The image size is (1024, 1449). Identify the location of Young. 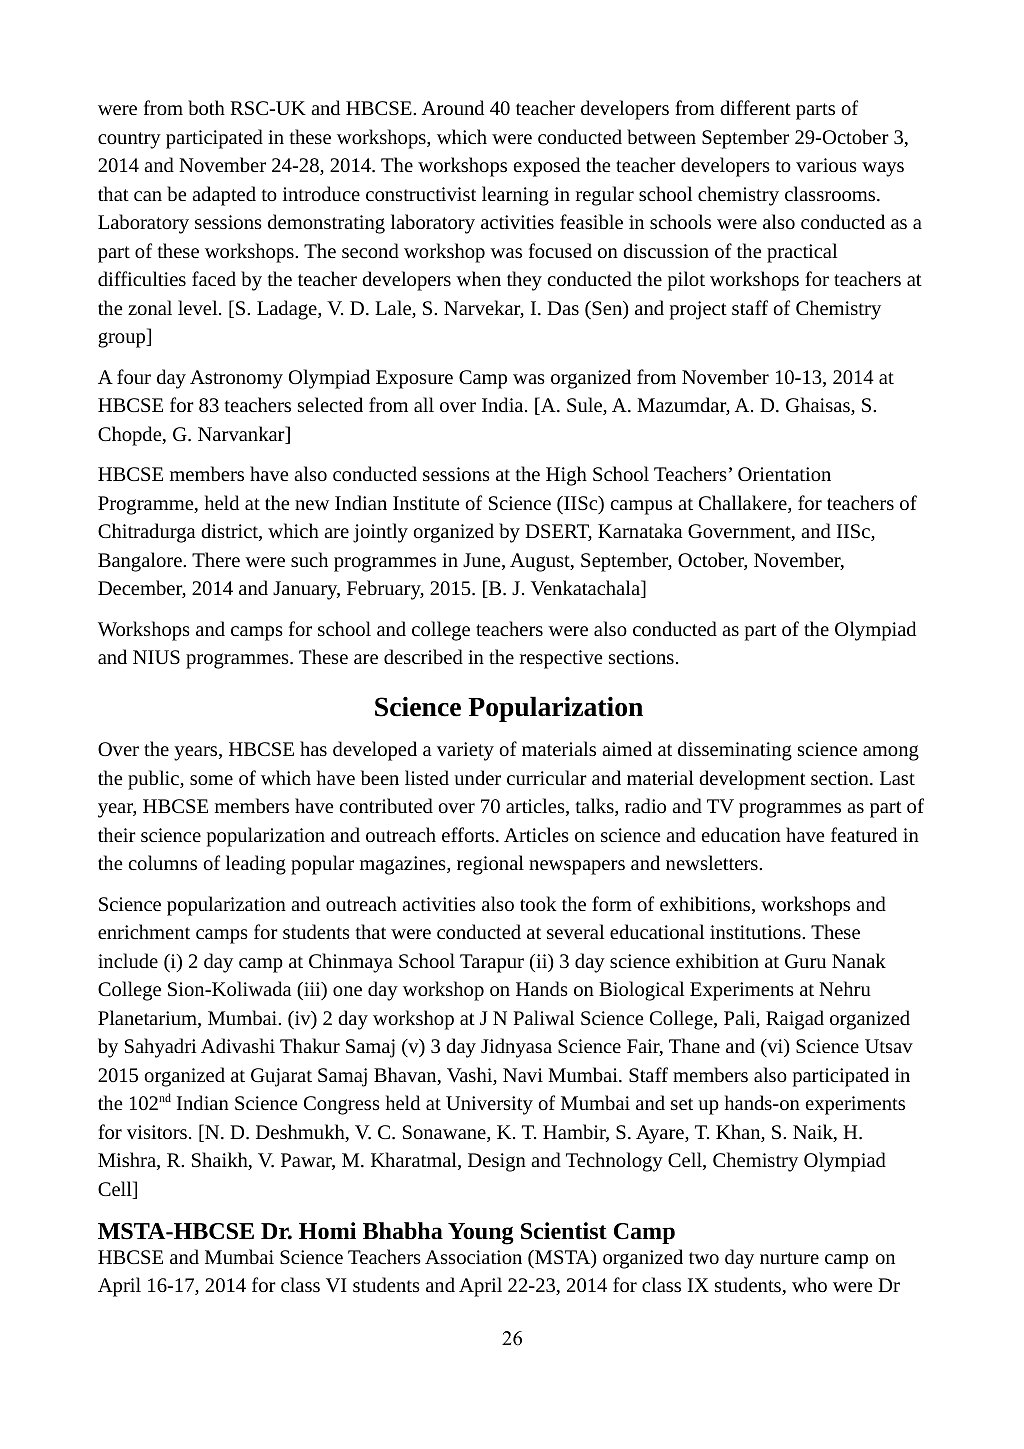
(481, 1234).
